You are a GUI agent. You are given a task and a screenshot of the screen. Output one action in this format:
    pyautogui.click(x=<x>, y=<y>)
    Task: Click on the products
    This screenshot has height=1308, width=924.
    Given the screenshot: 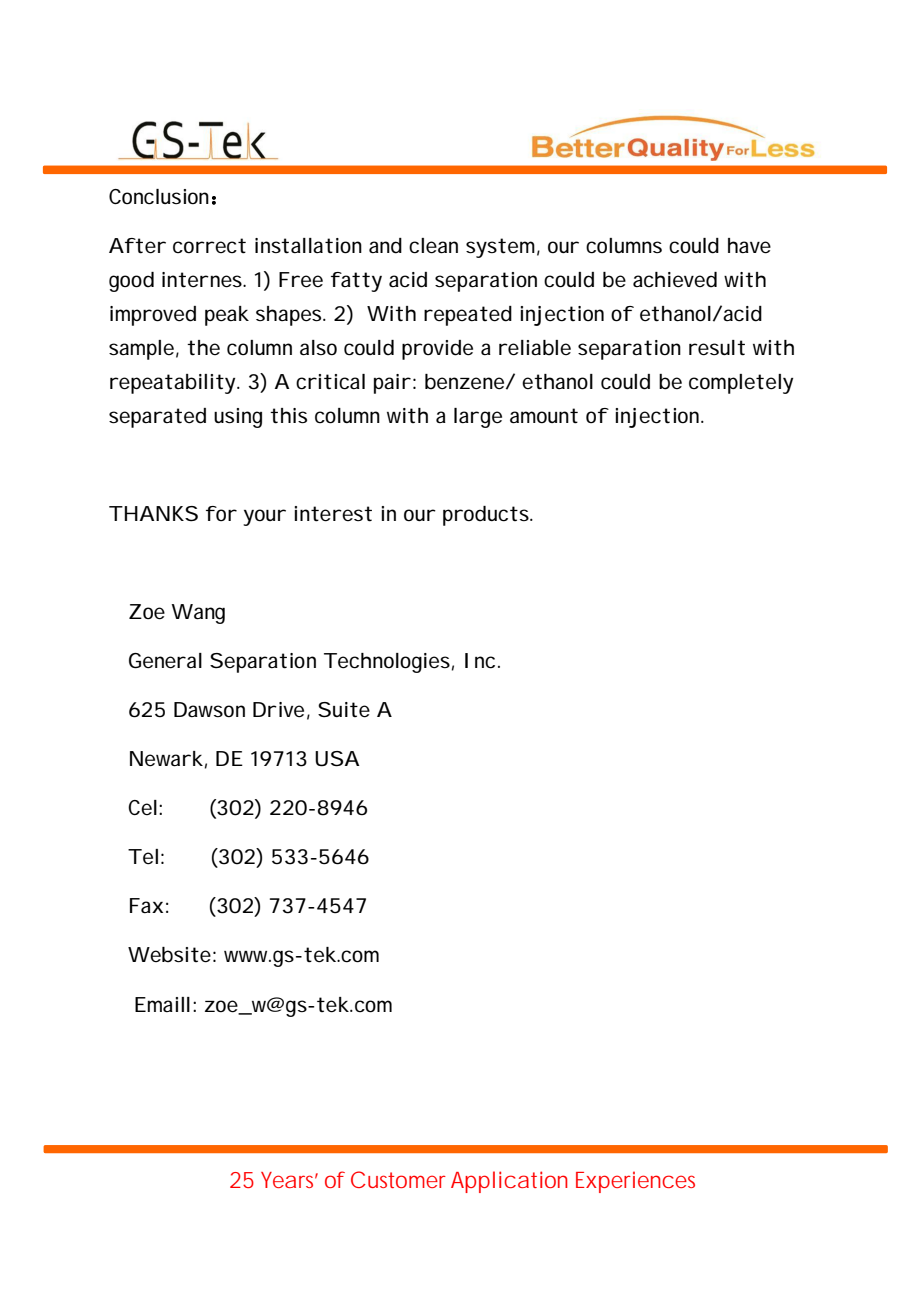 What is the action you would take?
    pyautogui.click(x=487, y=516)
